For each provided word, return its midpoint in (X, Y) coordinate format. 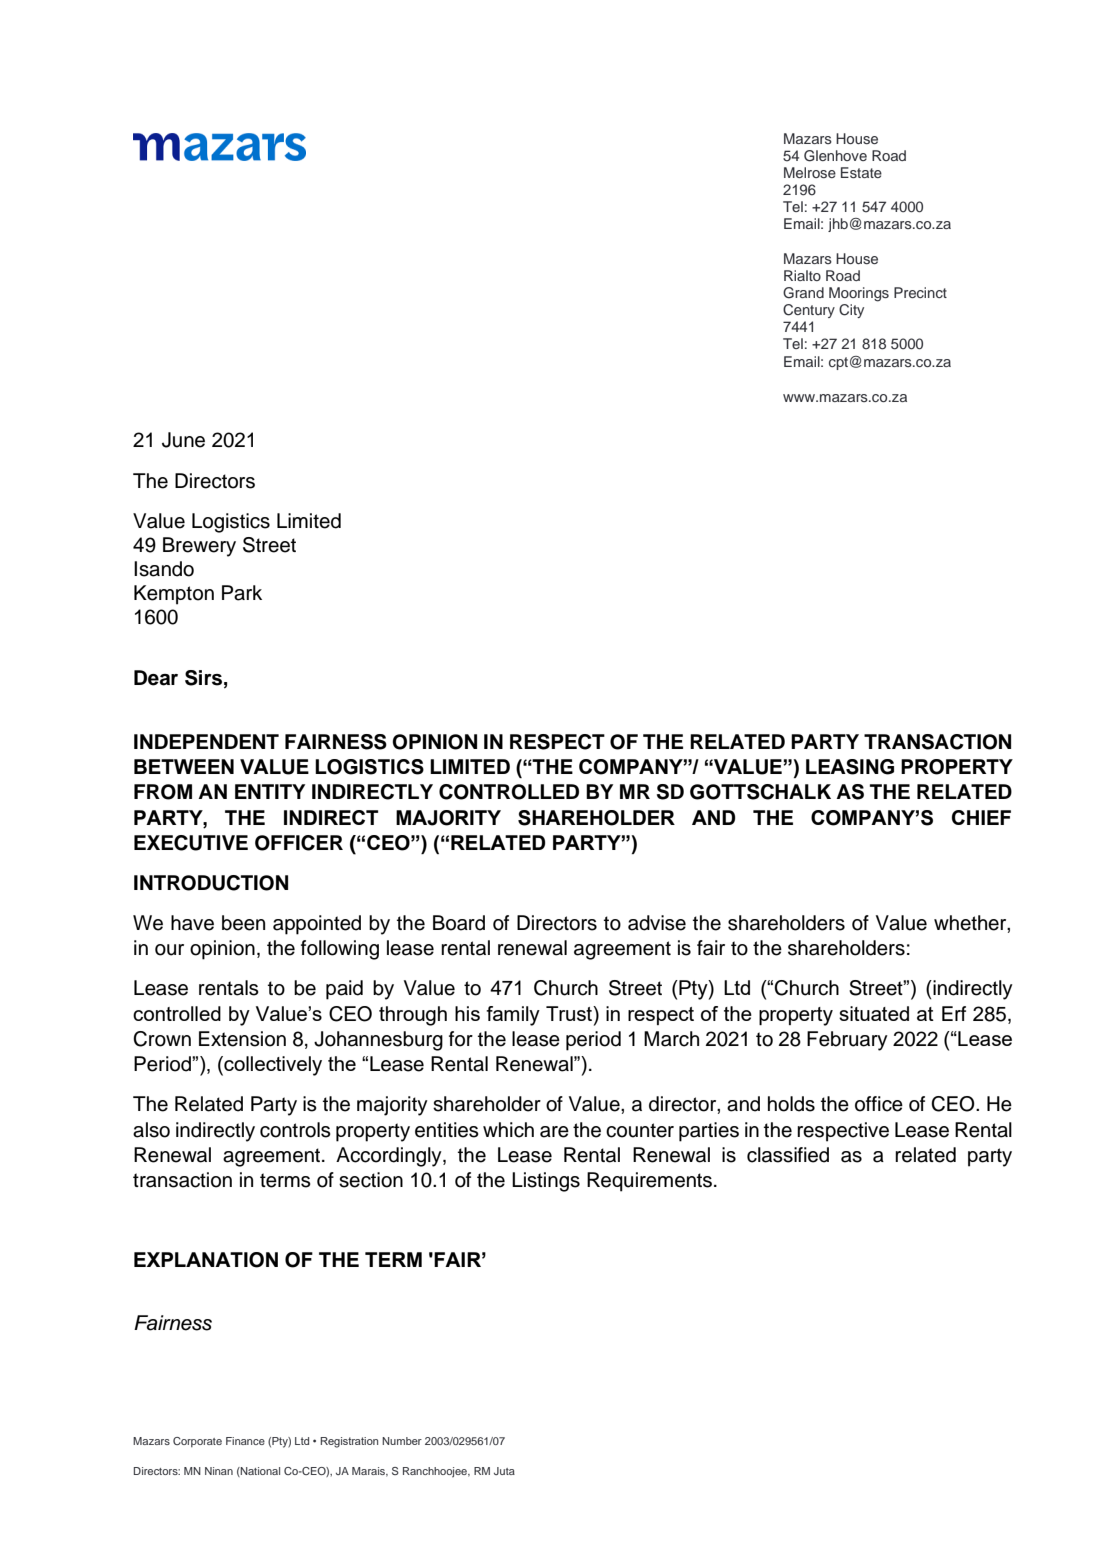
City (851, 311)
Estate (861, 172)
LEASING (850, 767)
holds (791, 1104)
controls (295, 1130)
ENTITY (270, 791)
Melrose (810, 172)
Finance (245, 1441)
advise (657, 923)
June (183, 440)
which (508, 1130)
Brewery (199, 547)
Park (242, 593)
